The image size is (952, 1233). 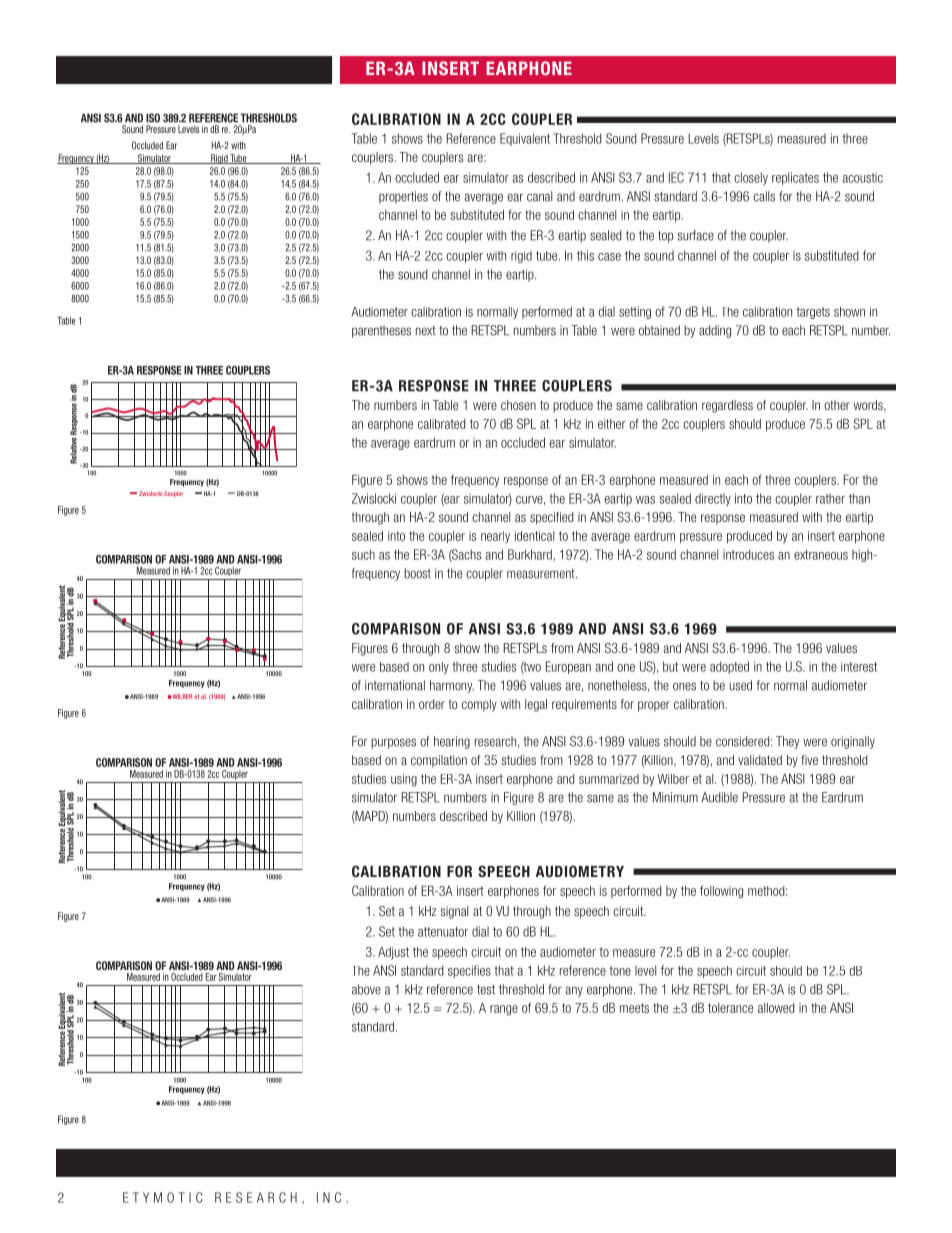 What do you see at coordinates (721, 892) in the document?
I see `following` at bounding box center [721, 892].
